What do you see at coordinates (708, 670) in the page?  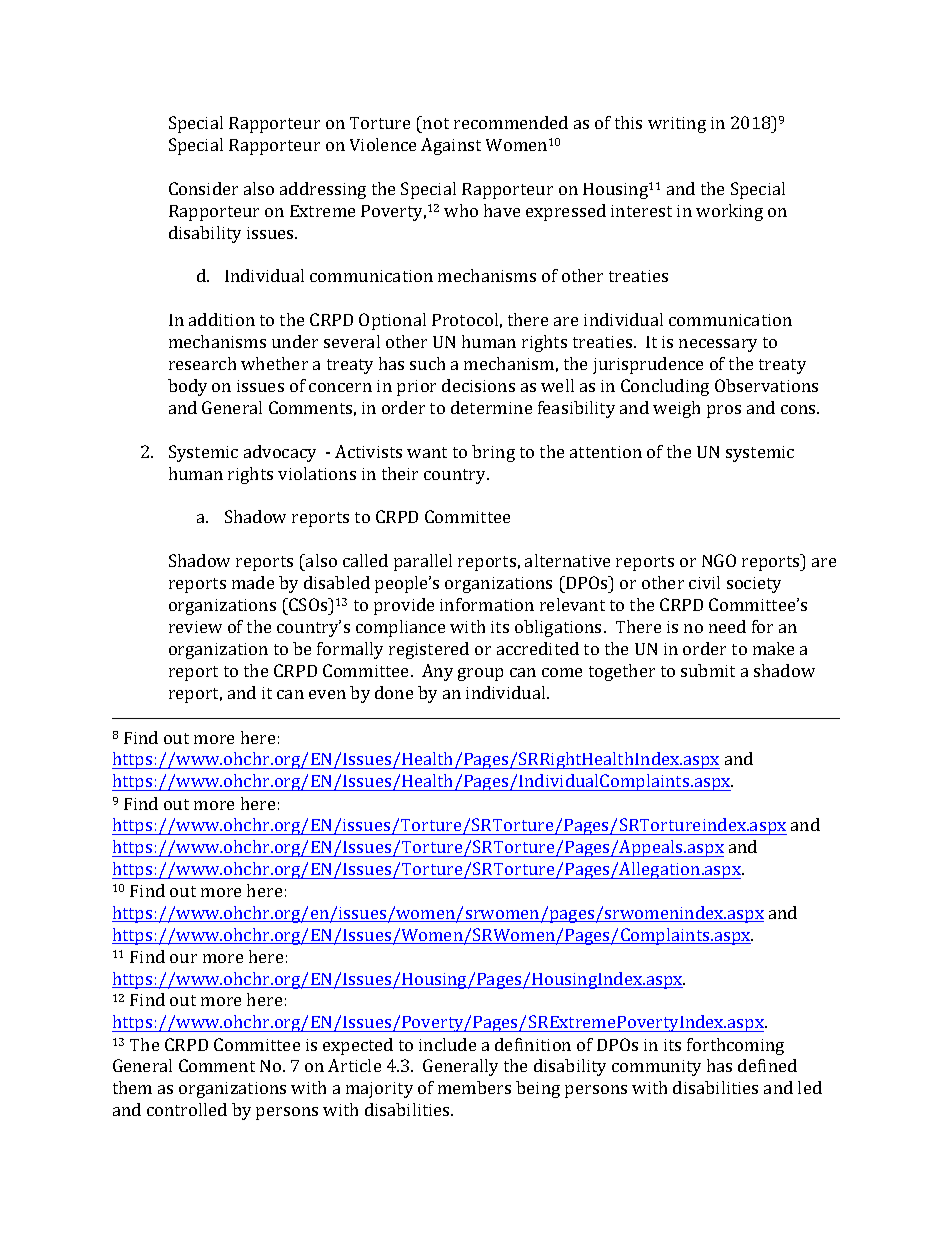 I see `submit` at bounding box center [708, 670].
